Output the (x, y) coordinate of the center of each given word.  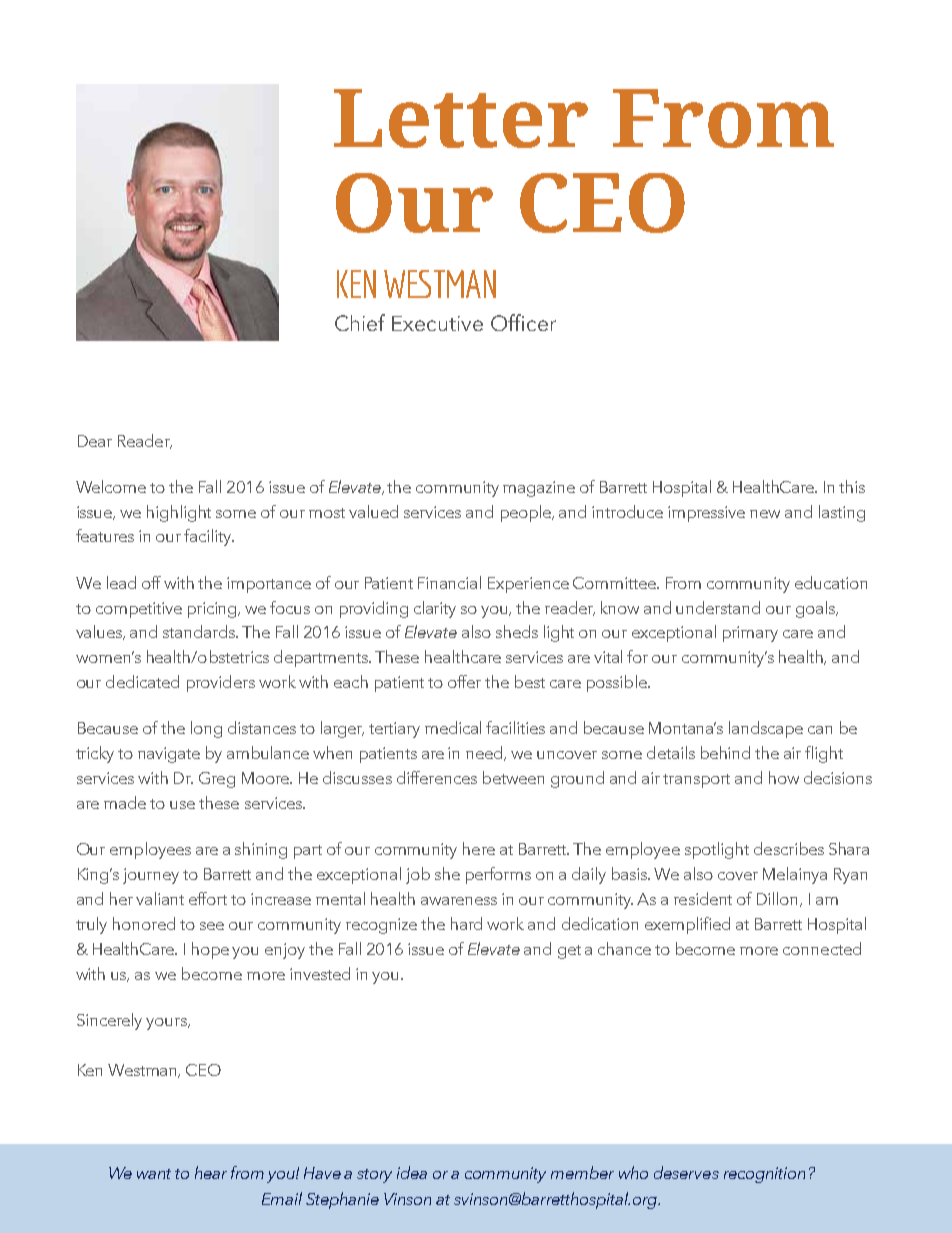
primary (750, 634)
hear (211, 1172)
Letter (461, 118)
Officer (523, 322)
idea (412, 1172)
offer (464, 681)
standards (200, 631)
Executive (437, 323)
